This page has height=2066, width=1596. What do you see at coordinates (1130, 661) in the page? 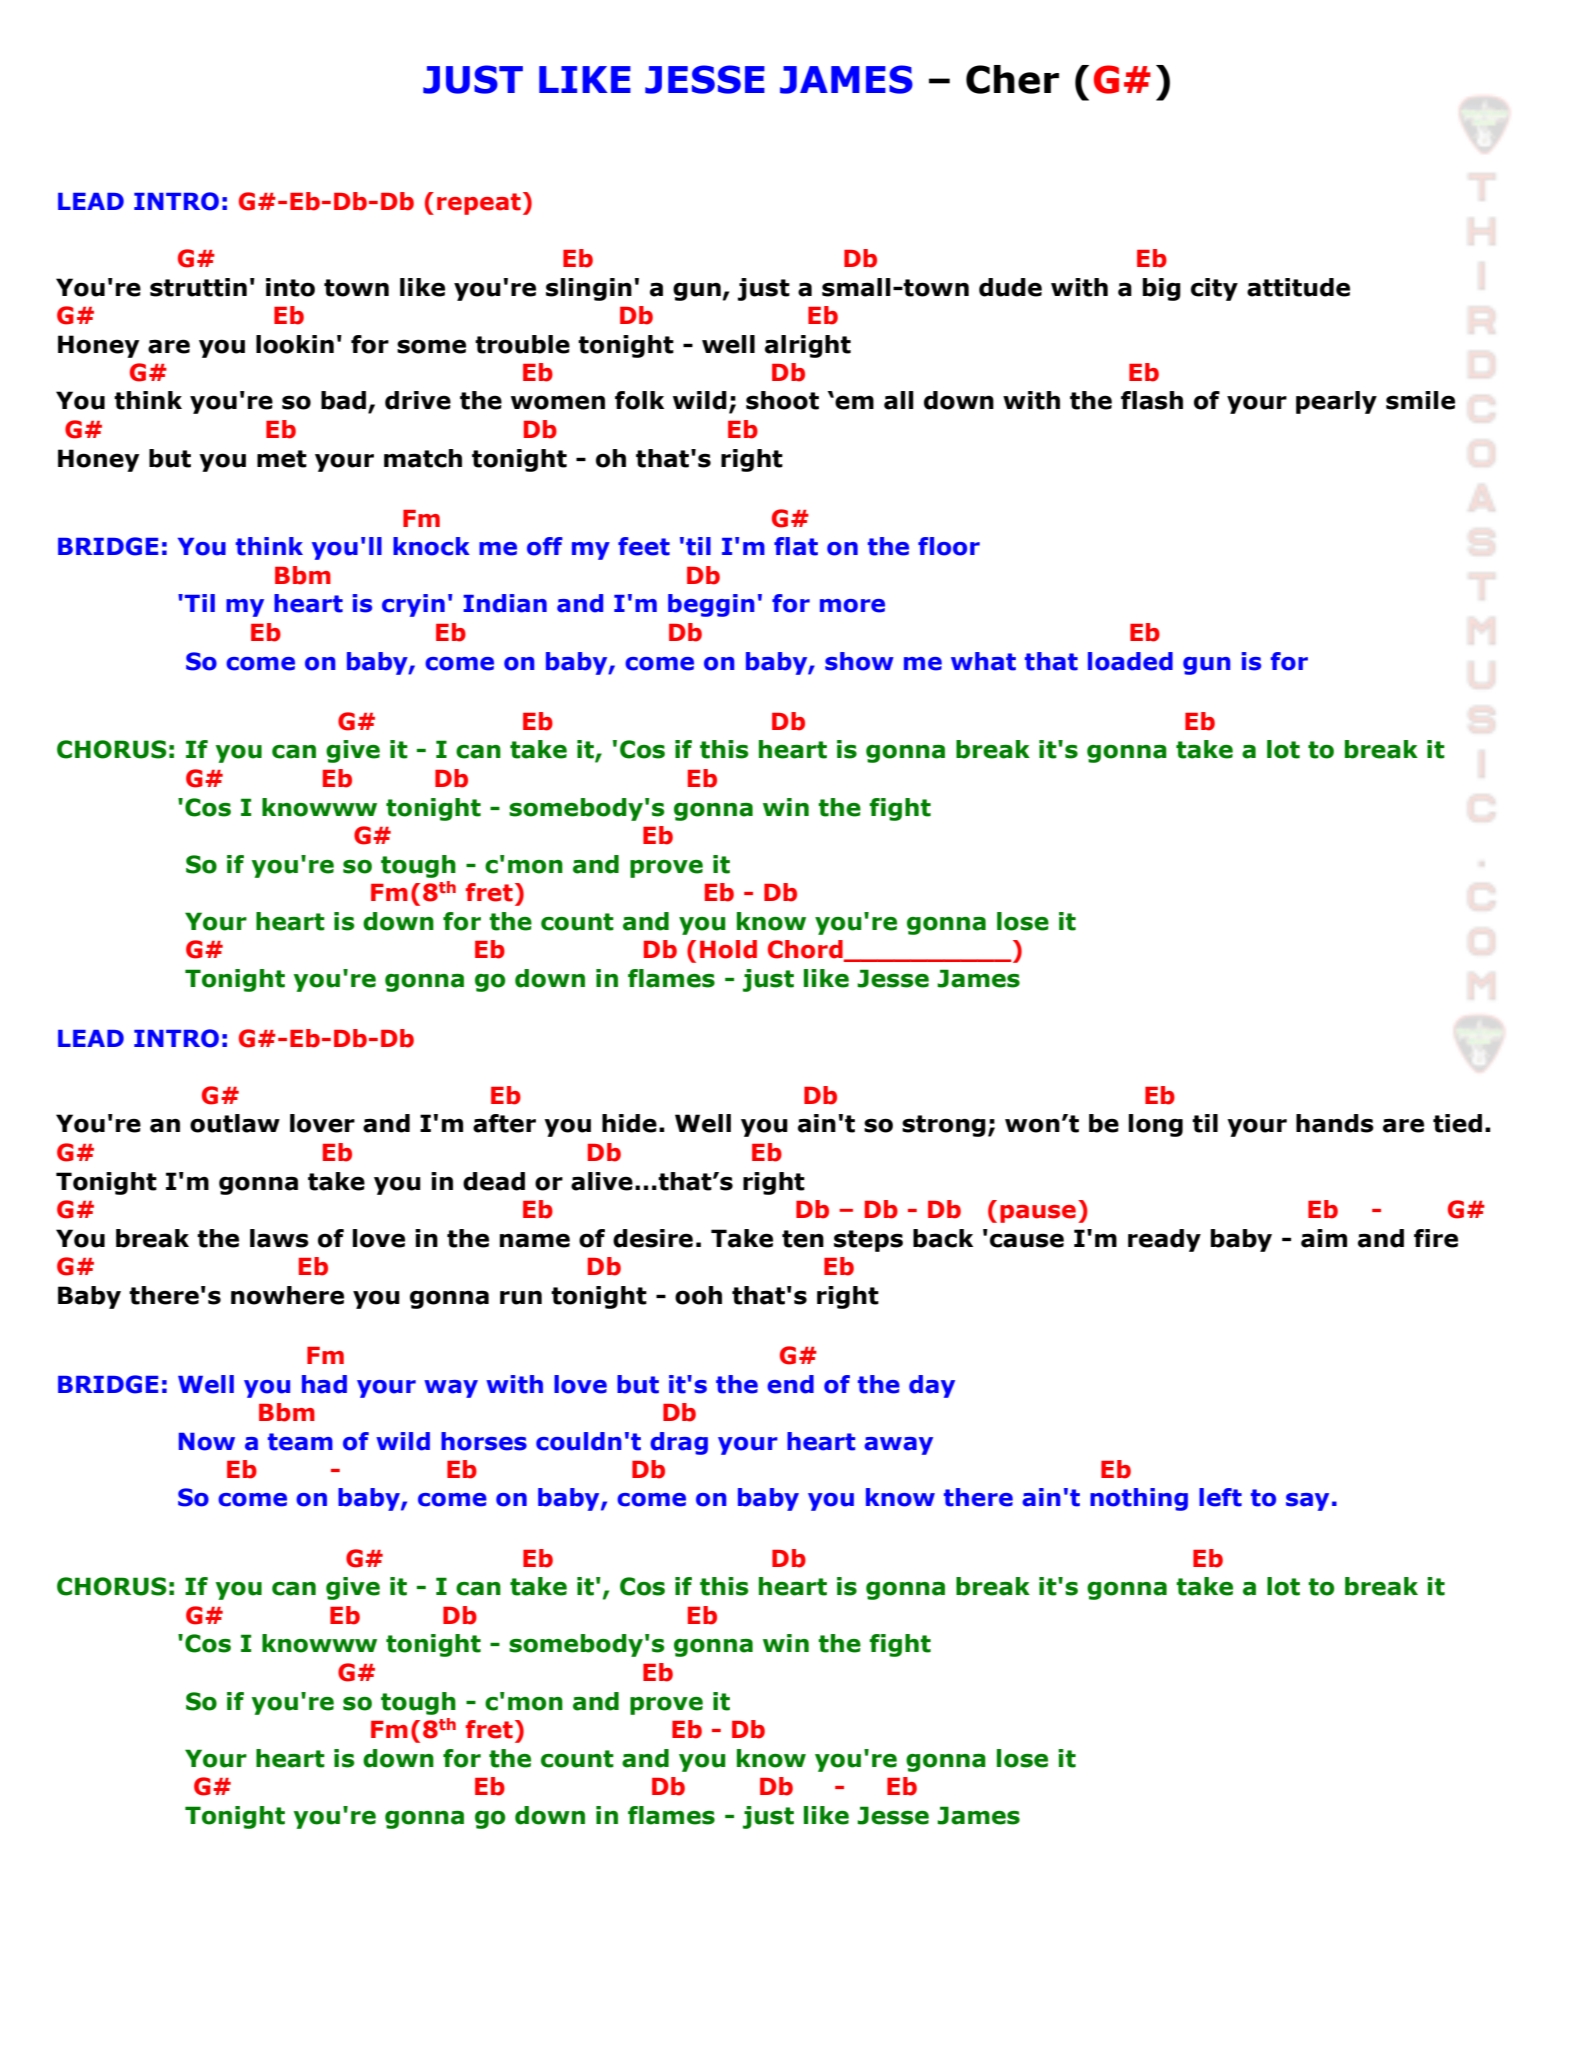
I see `loaded` at bounding box center [1130, 661].
